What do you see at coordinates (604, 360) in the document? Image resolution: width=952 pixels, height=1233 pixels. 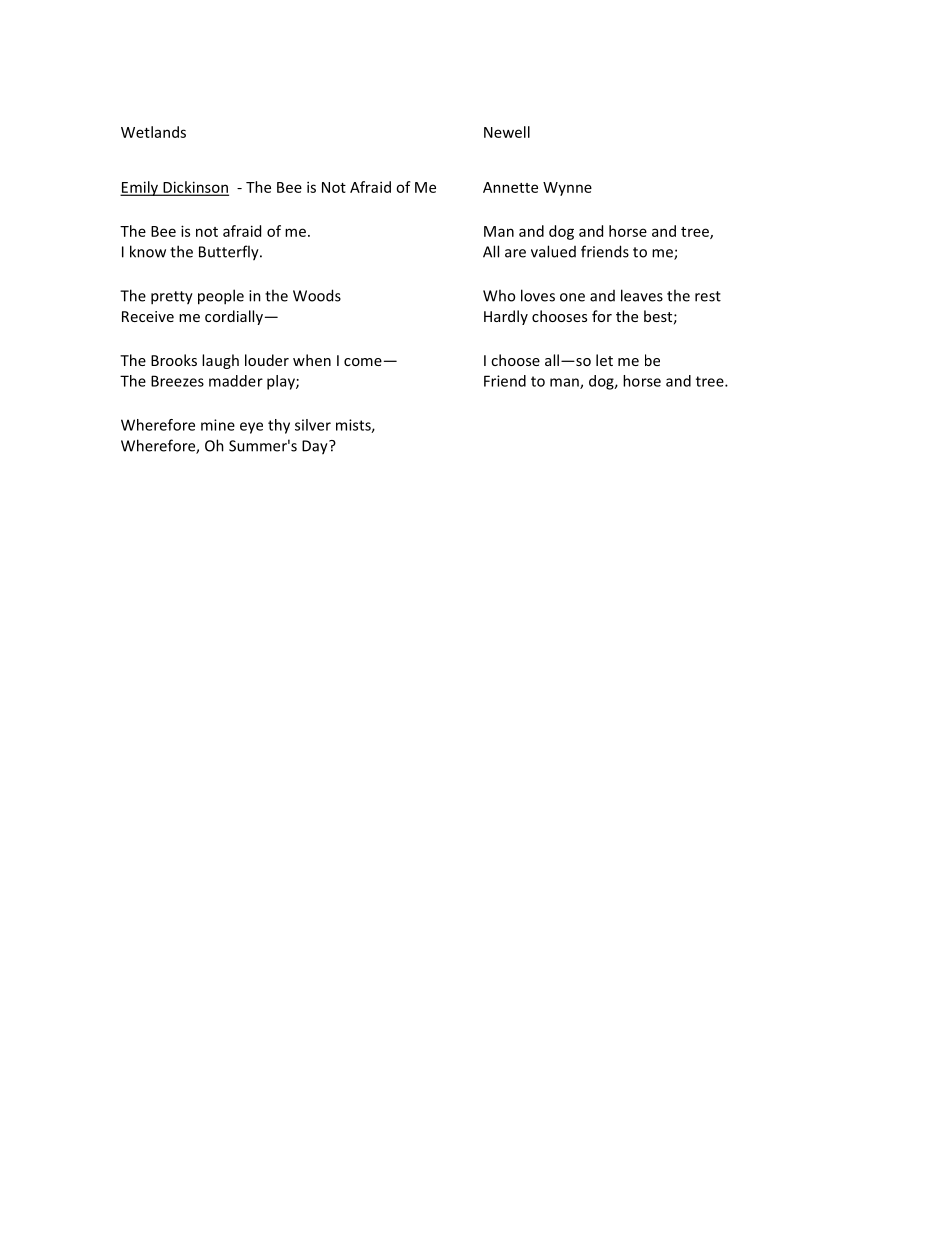 I see `let` at bounding box center [604, 360].
